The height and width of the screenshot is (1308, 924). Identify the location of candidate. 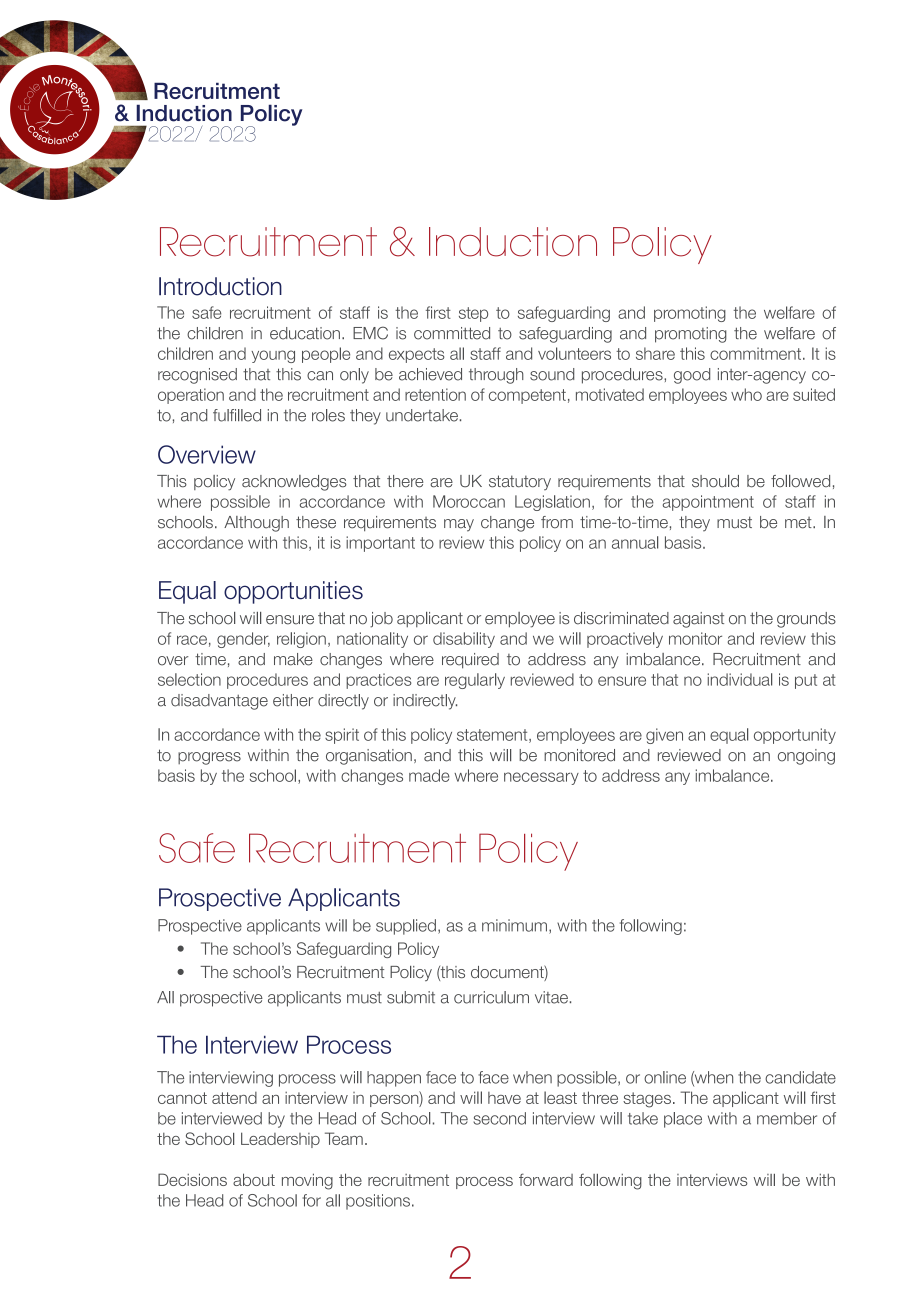
(800, 1077).
